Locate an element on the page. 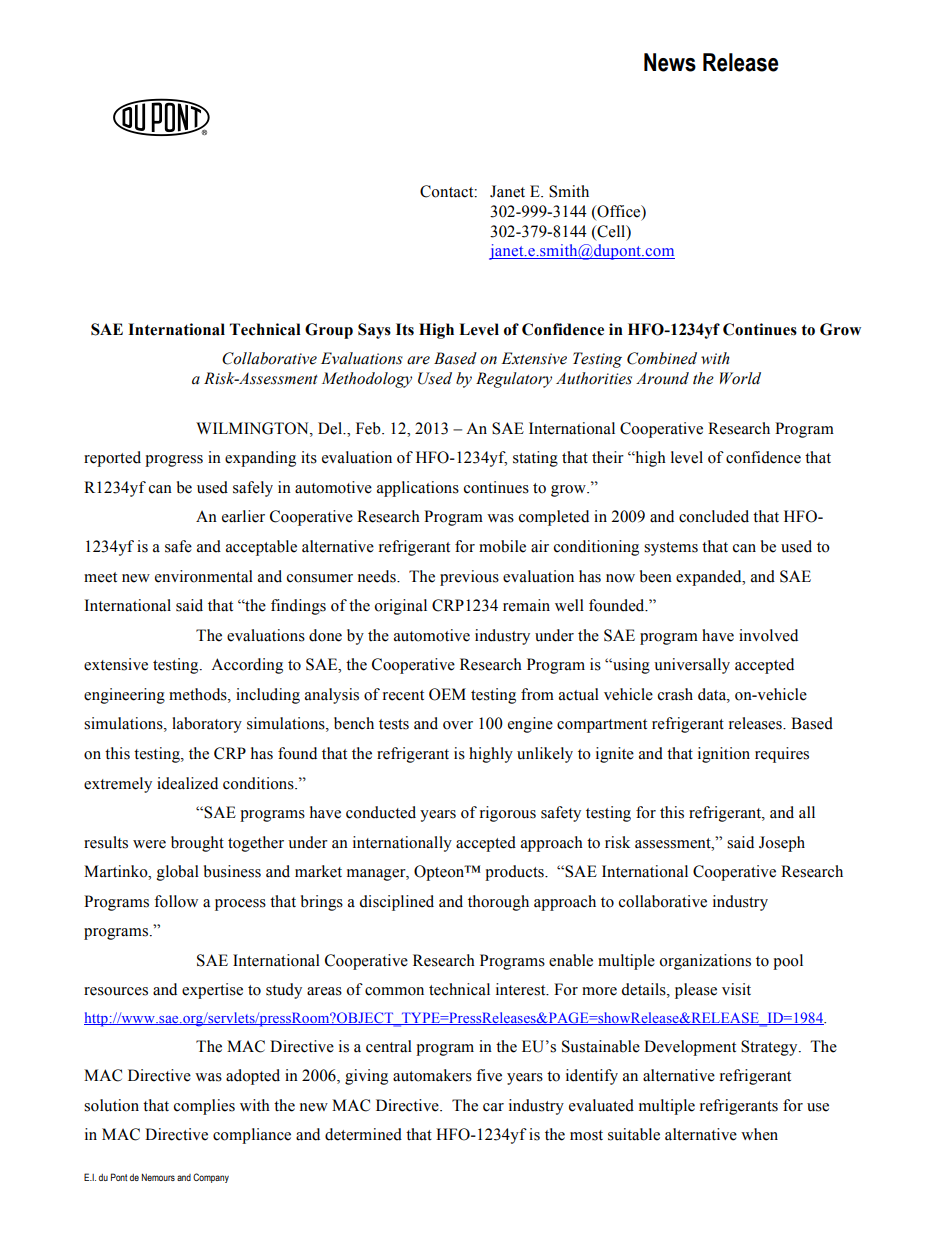  original is located at coordinates (400, 607).
